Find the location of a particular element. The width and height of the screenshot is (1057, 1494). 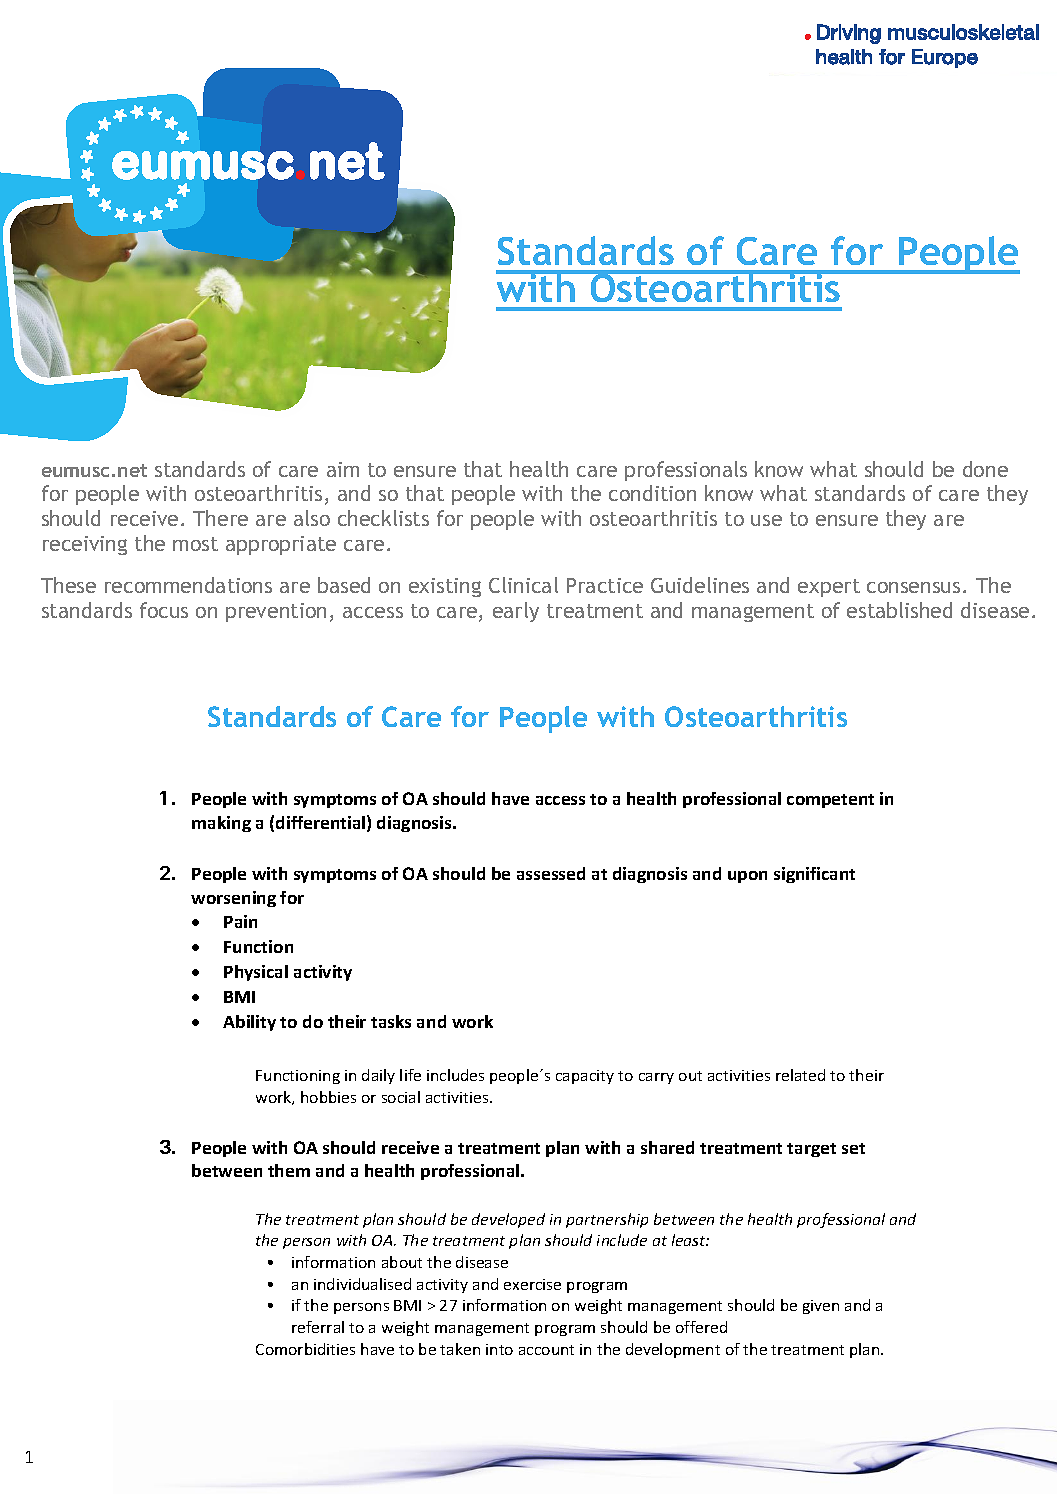

focus is located at coordinates (164, 610).
